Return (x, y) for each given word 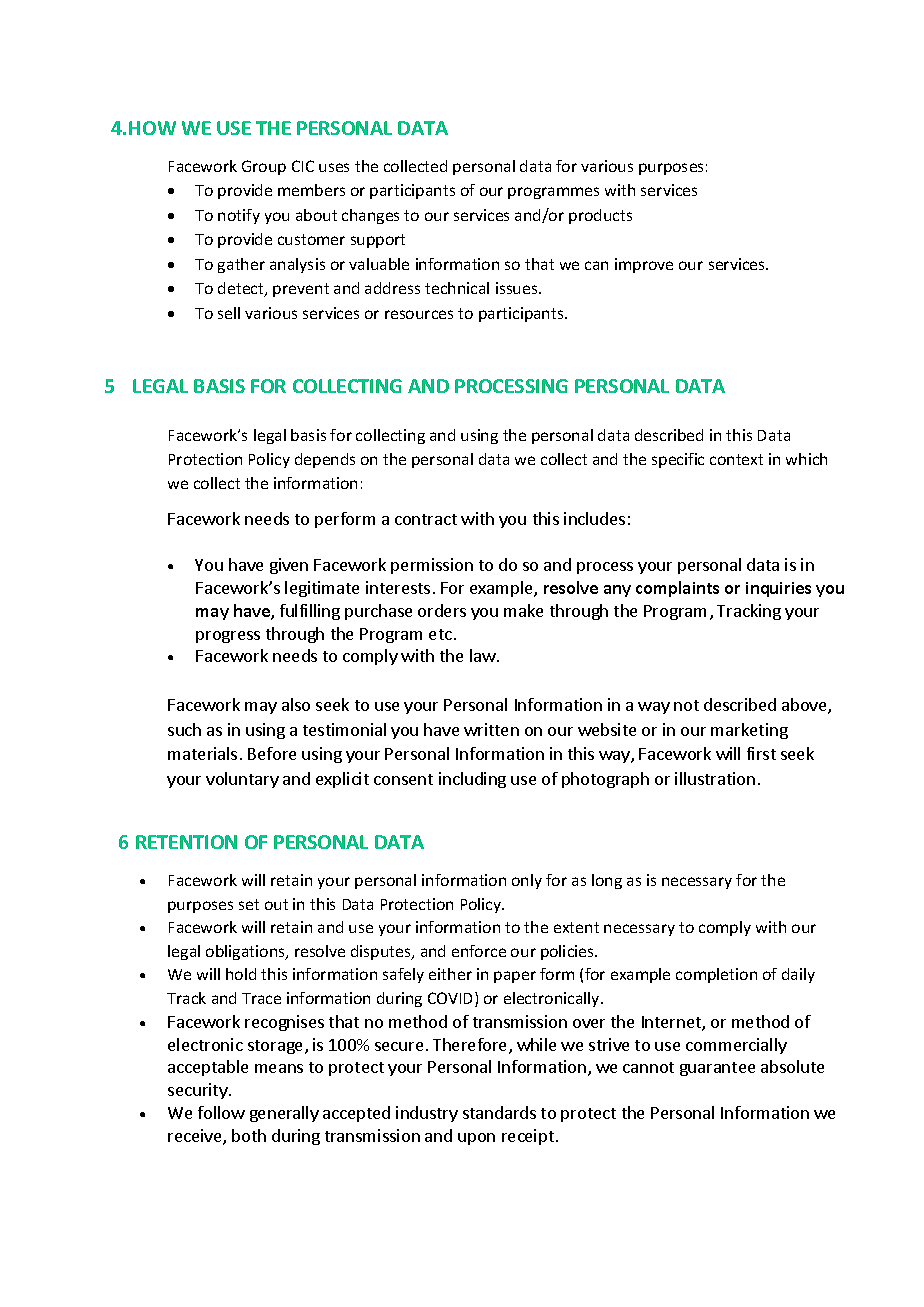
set (249, 904)
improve (644, 265)
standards (499, 1112)
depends (325, 460)
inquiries (778, 589)
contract (426, 519)
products (600, 216)
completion (716, 975)
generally (284, 1114)
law (483, 655)
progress (228, 637)
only (527, 881)
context (736, 459)
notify (239, 216)
